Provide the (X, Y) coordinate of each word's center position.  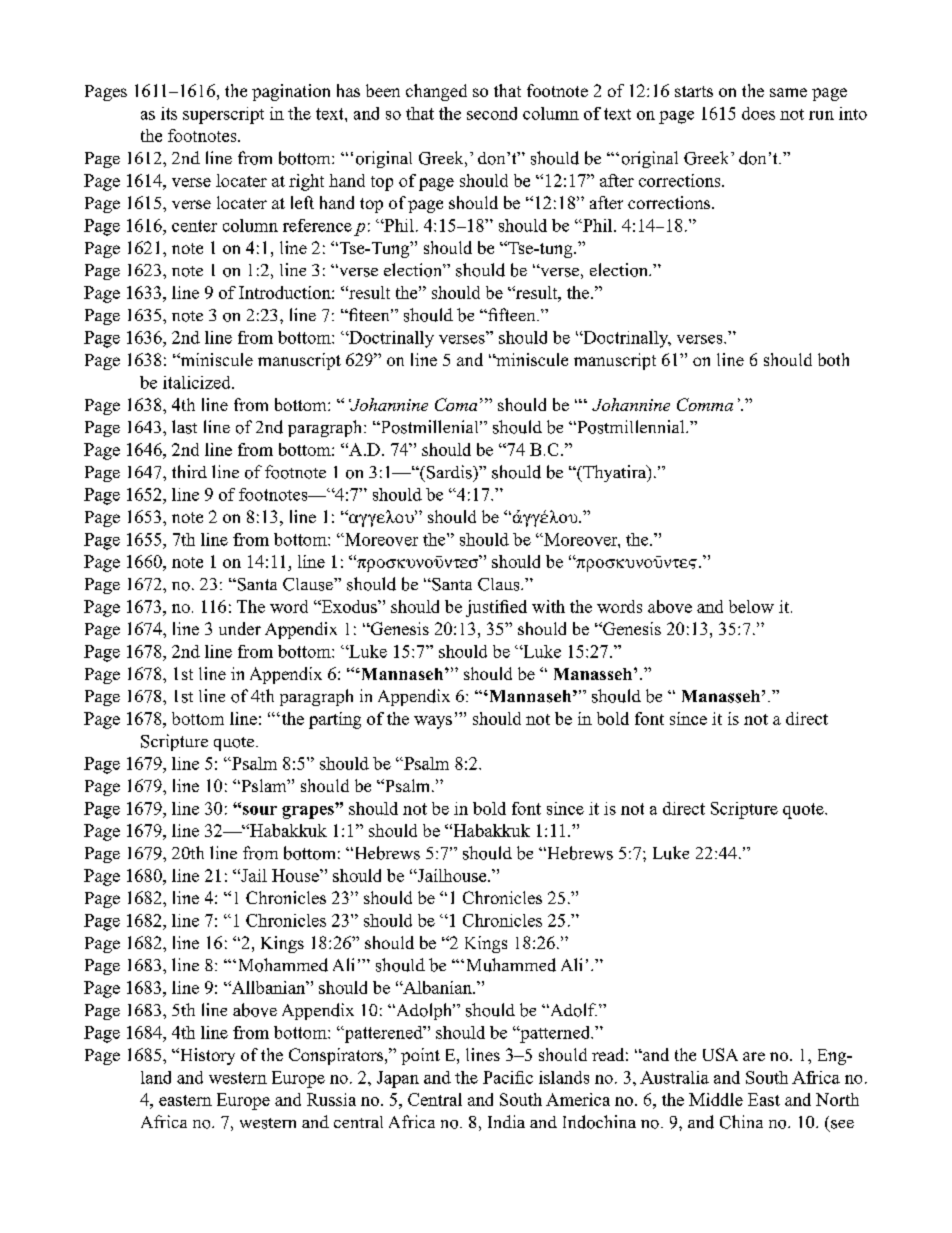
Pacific (508, 1077)
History (206, 1056)
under (240, 628)
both (833, 359)
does (758, 113)
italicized (198, 382)
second (492, 113)
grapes (309, 811)
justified (496, 608)
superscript (223, 115)
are (754, 1056)
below (751, 606)
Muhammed (511, 965)
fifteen (512, 314)
